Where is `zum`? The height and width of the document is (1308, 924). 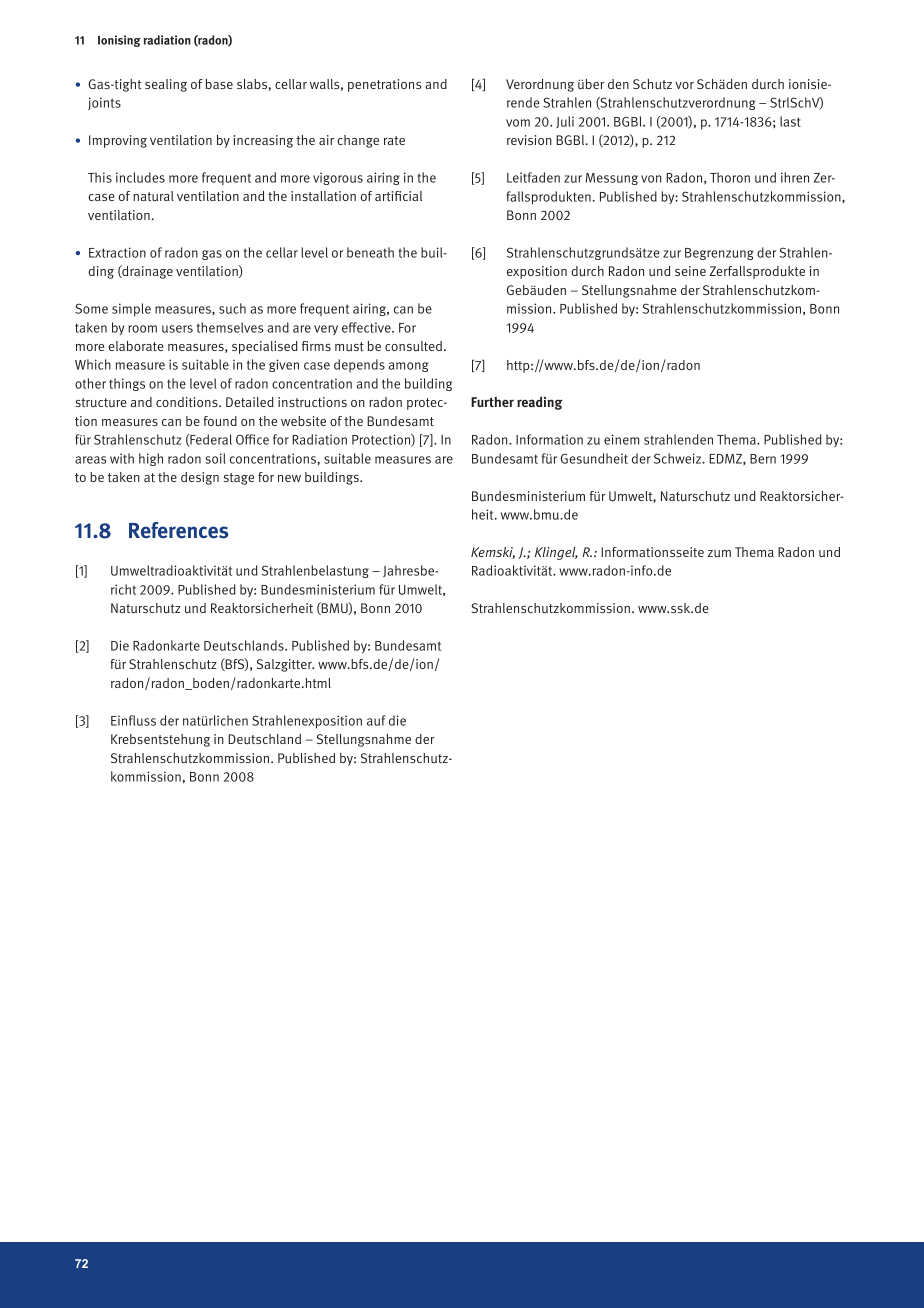 zum is located at coordinates (719, 553).
